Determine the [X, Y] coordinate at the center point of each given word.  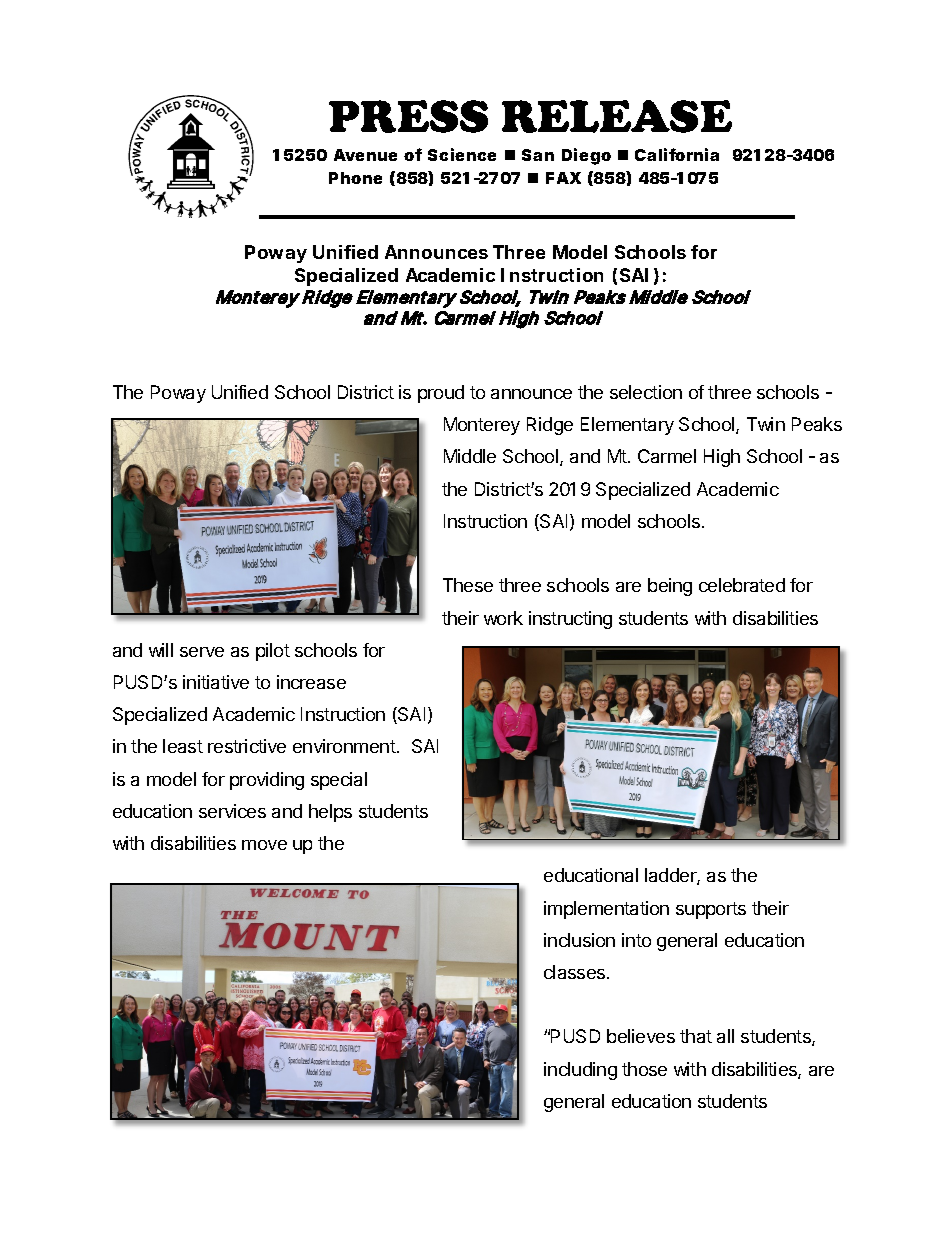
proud [441, 394]
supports [711, 910]
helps [330, 813]
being [670, 587]
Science [462, 154]
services [232, 811]
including [580, 1071]
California [677, 154]
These [468, 585]
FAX [563, 178]
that [696, 1036]
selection [646, 392]
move [264, 845]
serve [202, 652]
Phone [355, 178]
